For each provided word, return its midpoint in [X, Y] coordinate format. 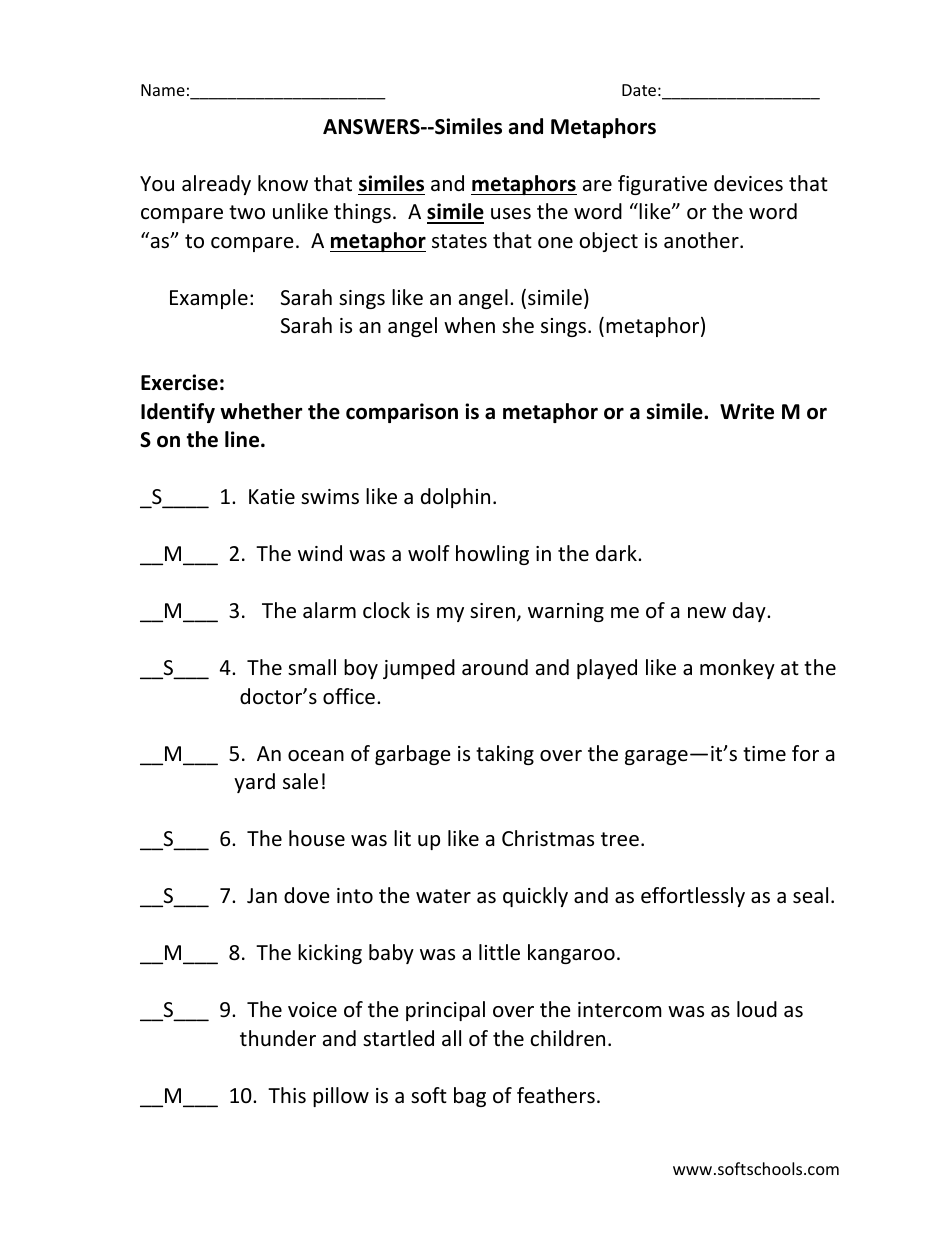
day [750, 612]
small [312, 667]
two [247, 212]
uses [511, 214]
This [287, 1095]
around [495, 667]
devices [748, 183]
